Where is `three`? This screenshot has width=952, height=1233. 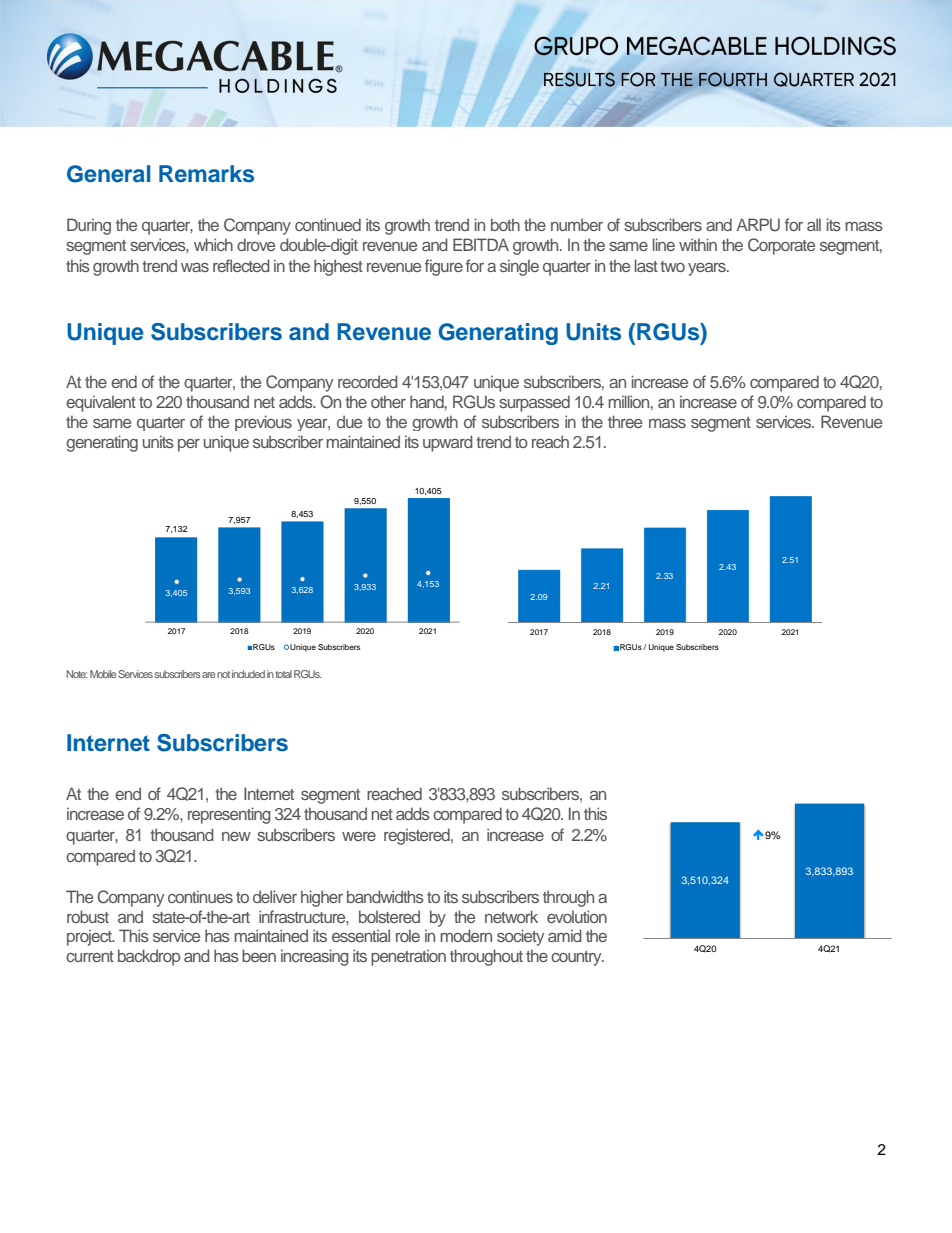 three is located at coordinates (625, 421).
